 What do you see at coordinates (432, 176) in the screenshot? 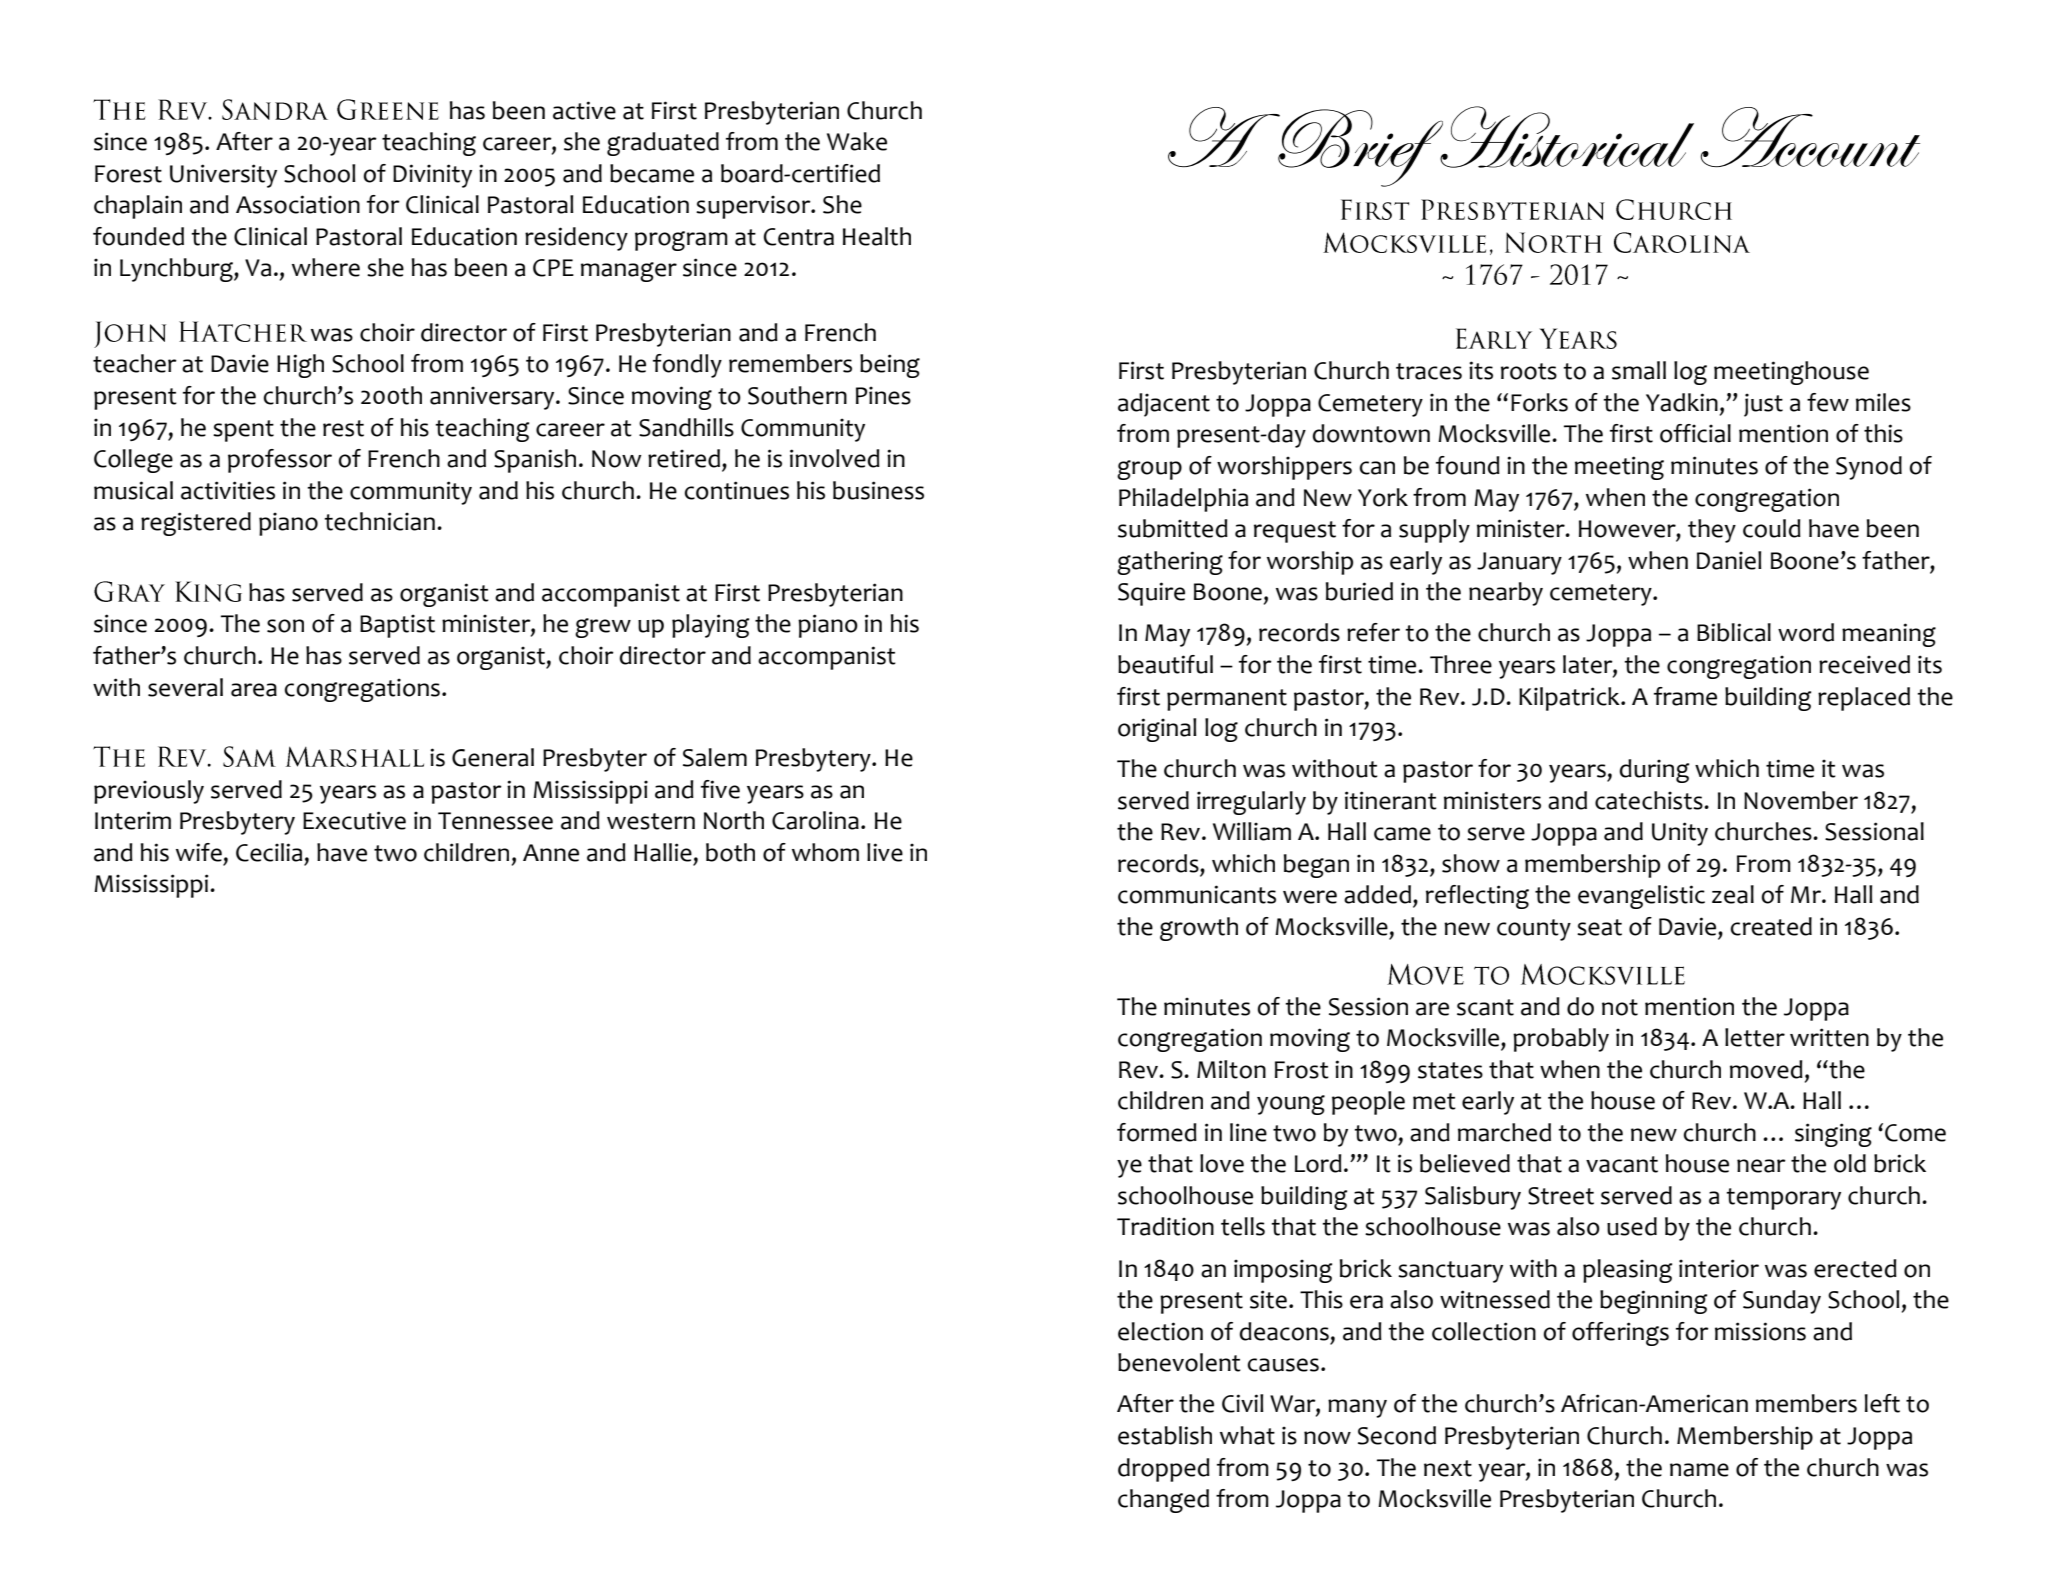
I see `Divinity` at bounding box center [432, 176].
